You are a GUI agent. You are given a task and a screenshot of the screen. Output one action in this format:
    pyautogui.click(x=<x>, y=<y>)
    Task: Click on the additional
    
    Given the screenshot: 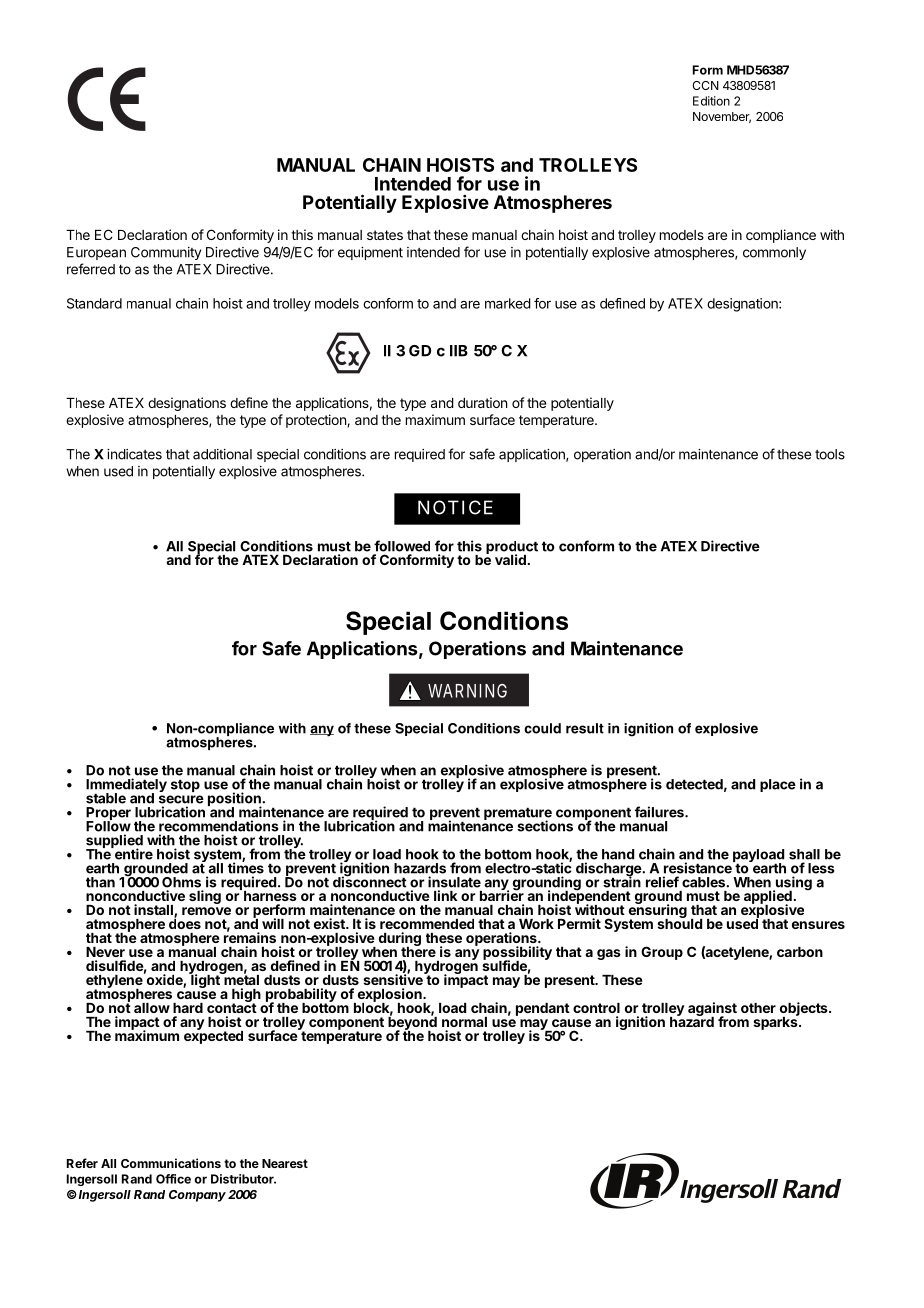 What is the action you would take?
    pyautogui.click(x=222, y=454)
